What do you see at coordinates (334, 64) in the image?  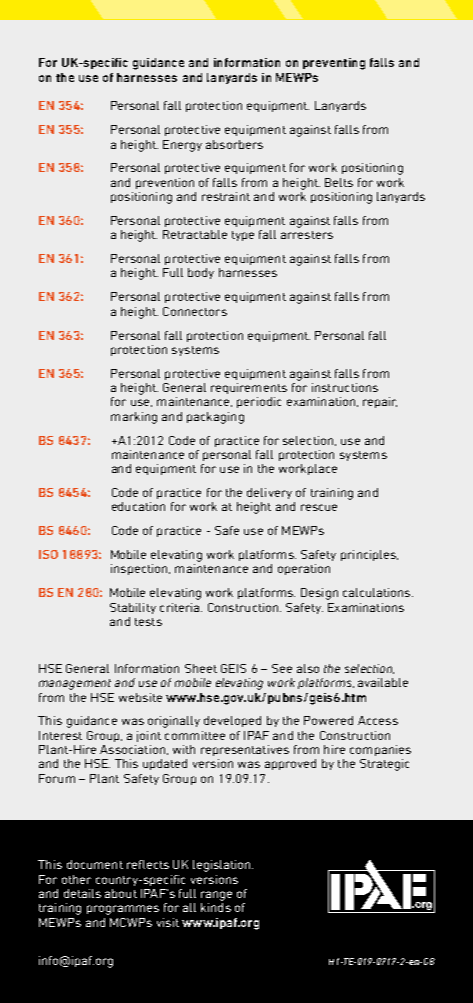 I see `preventing` at bounding box center [334, 64].
